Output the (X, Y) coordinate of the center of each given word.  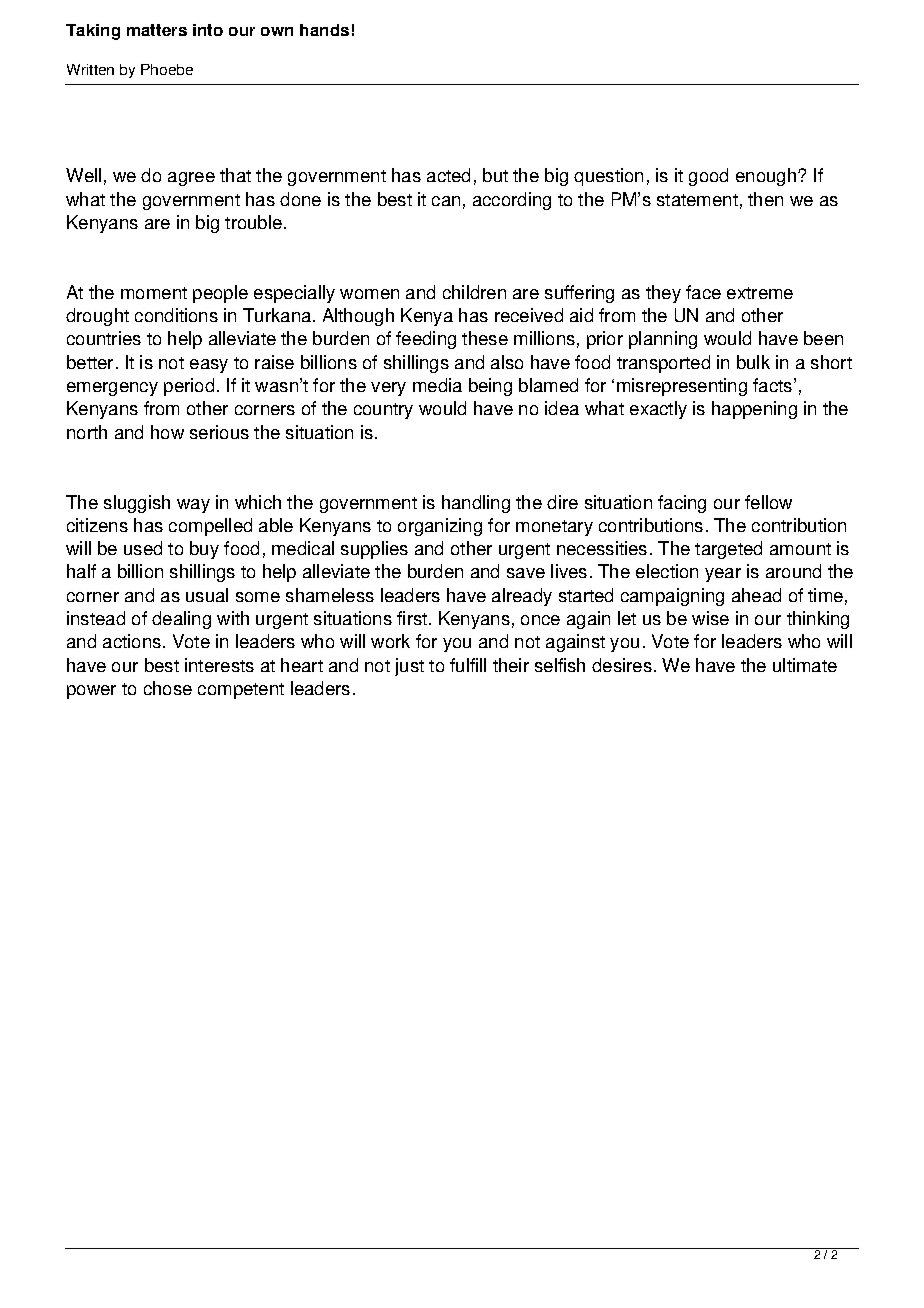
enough (767, 177)
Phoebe (167, 69)
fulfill (468, 665)
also (507, 362)
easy (209, 366)
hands (324, 30)
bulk (753, 362)
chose (168, 688)
